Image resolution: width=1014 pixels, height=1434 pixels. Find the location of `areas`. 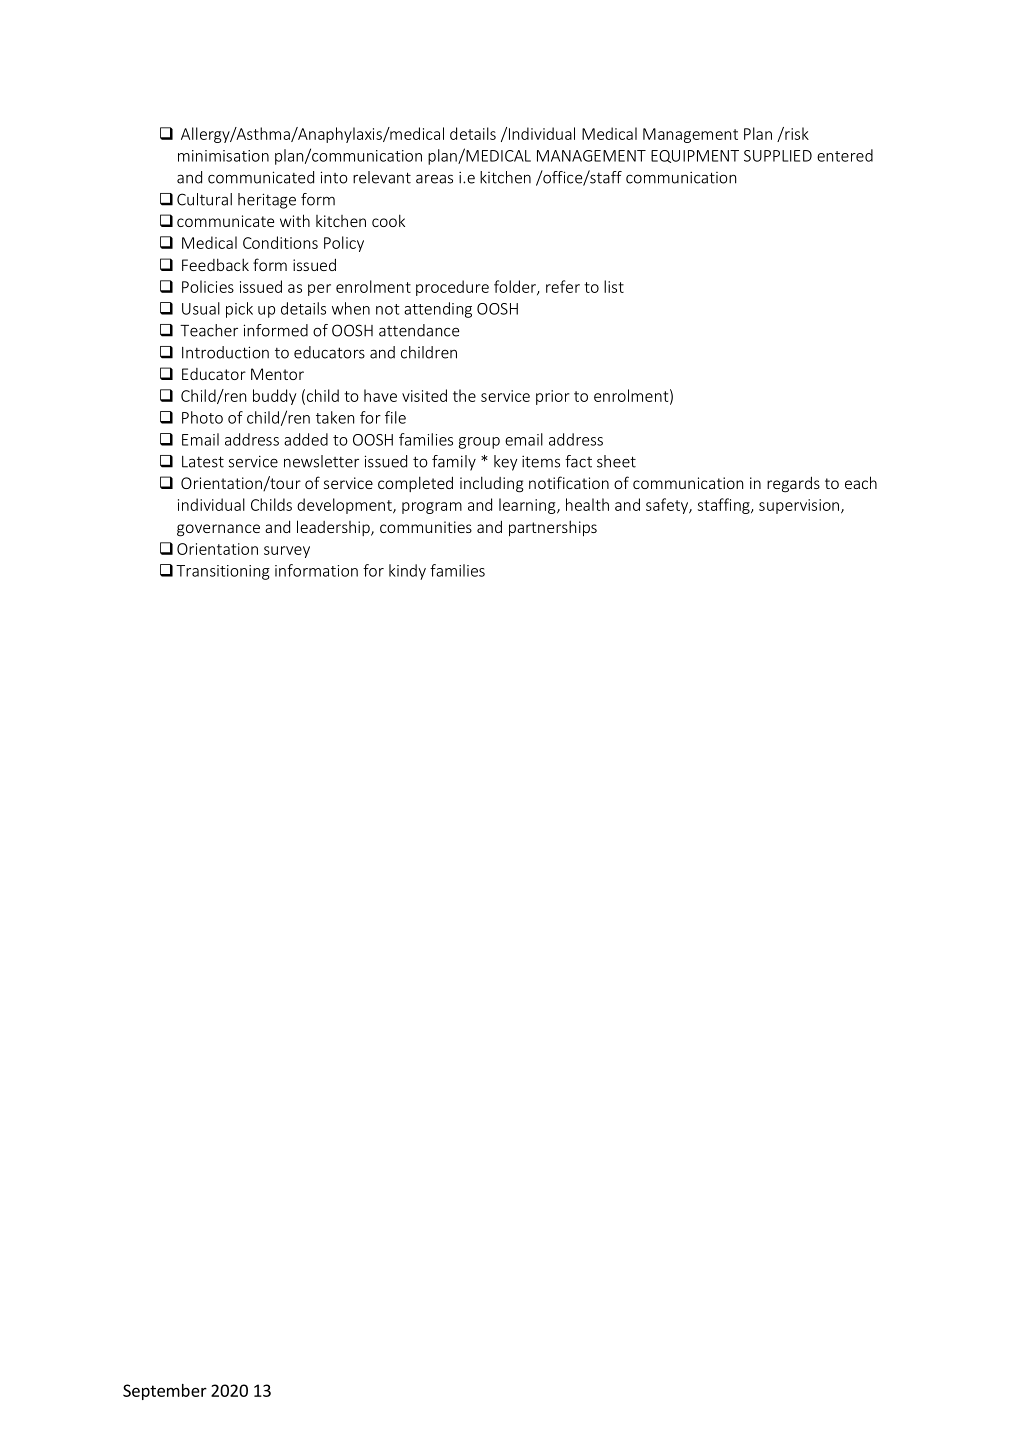

areas is located at coordinates (434, 179).
